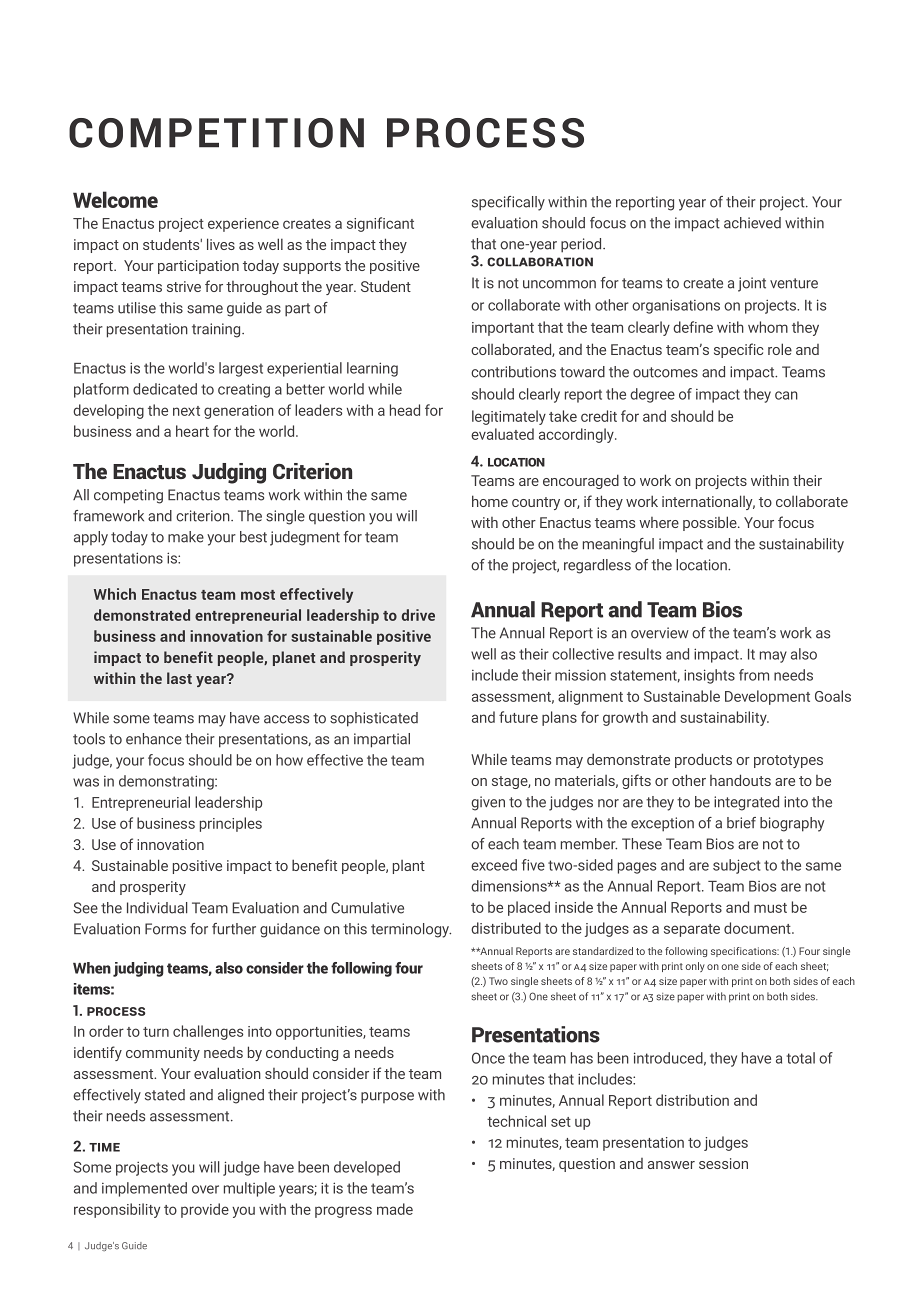 This image has width=924, height=1296. Describe the element at coordinates (165, 929) in the image. I see `Forms` at that location.
